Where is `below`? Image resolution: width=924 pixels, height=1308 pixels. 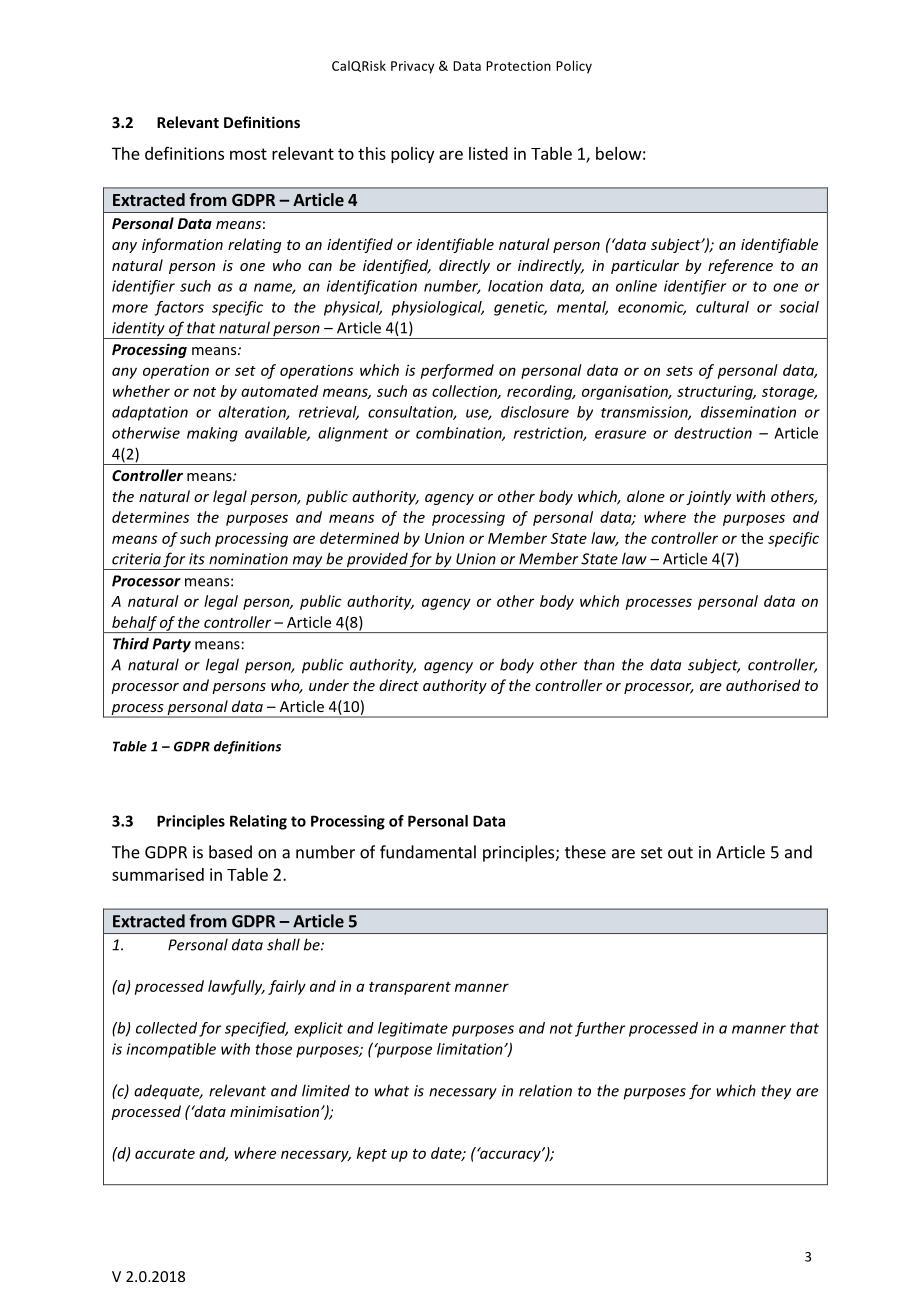 below is located at coordinates (619, 153).
